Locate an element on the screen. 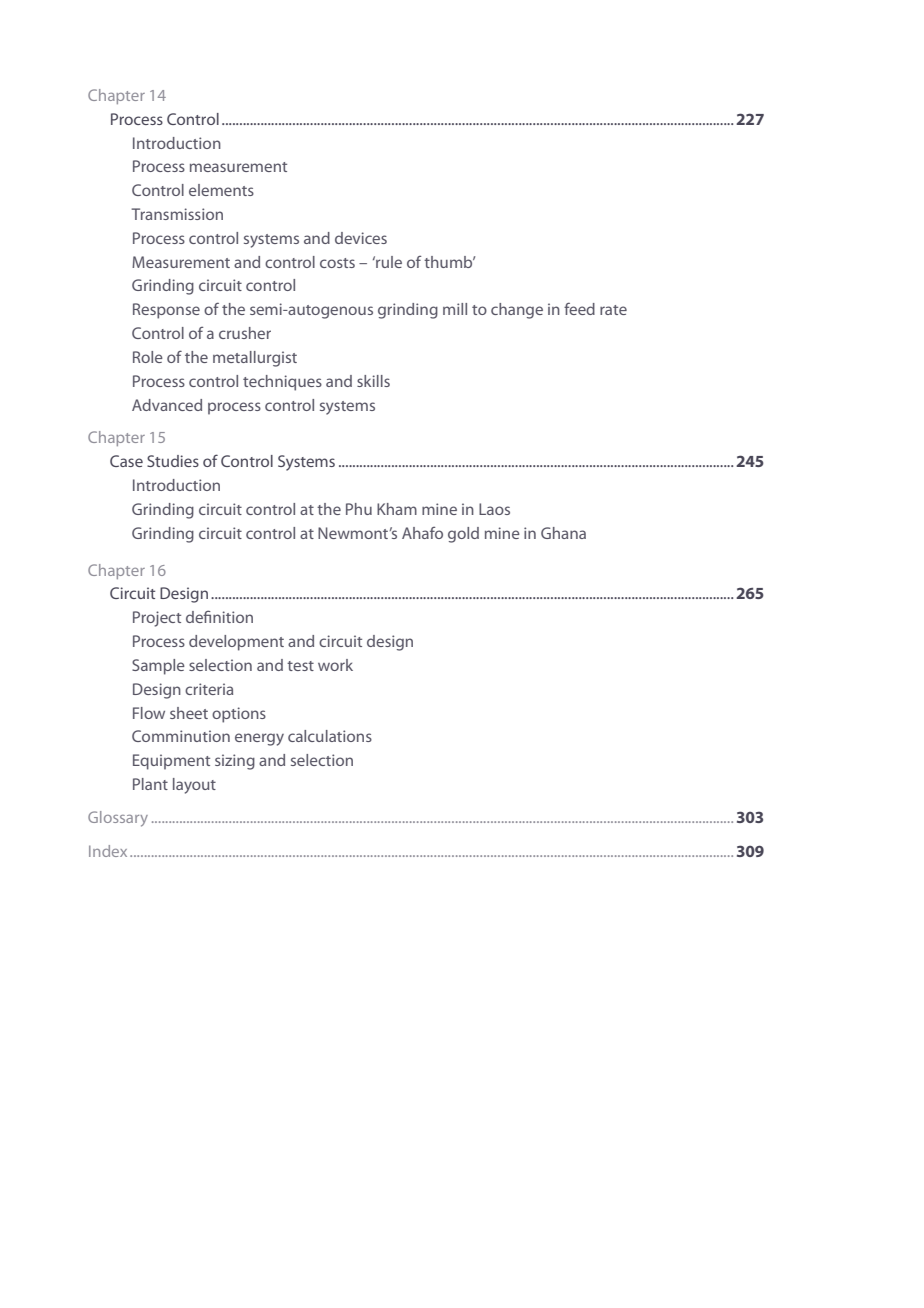 The image size is (924, 1308). feed is located at coordinates (579, 308).
